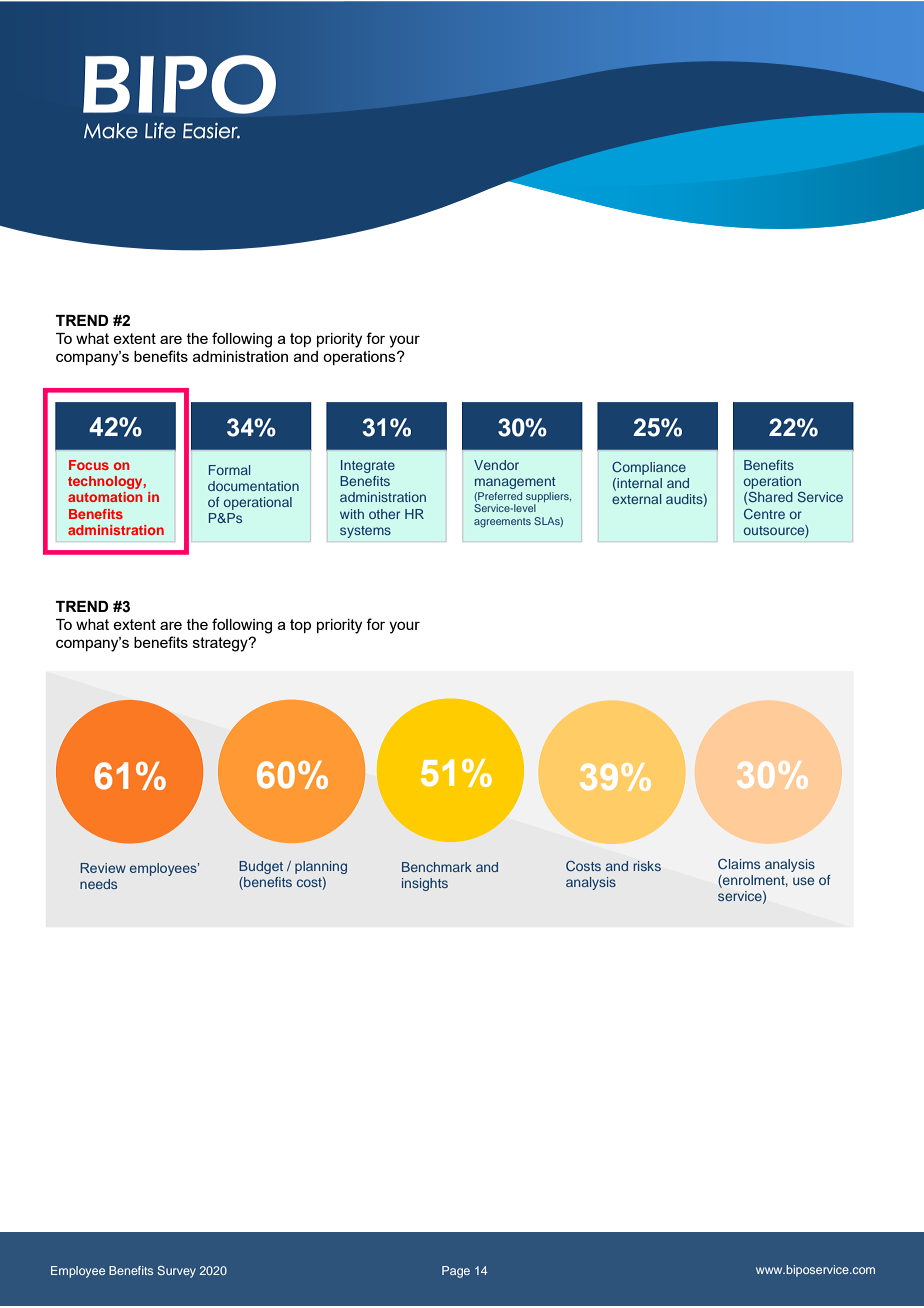  What do you see at coordinates (739, 864) in the page?
I see `Claims` at bounding box center [739, 864].
